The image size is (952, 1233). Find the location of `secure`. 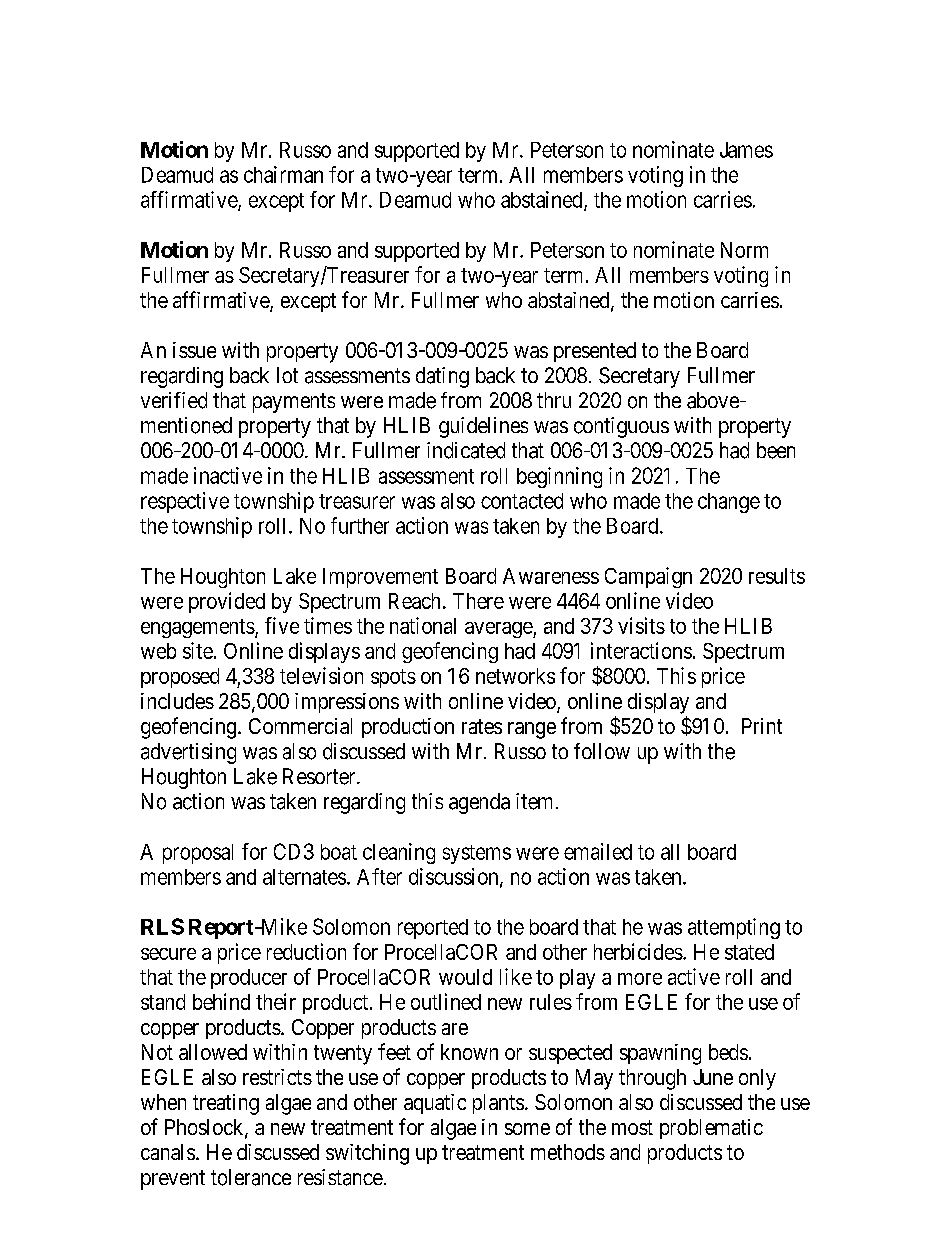

secure is located at coordinates (168, 954).
